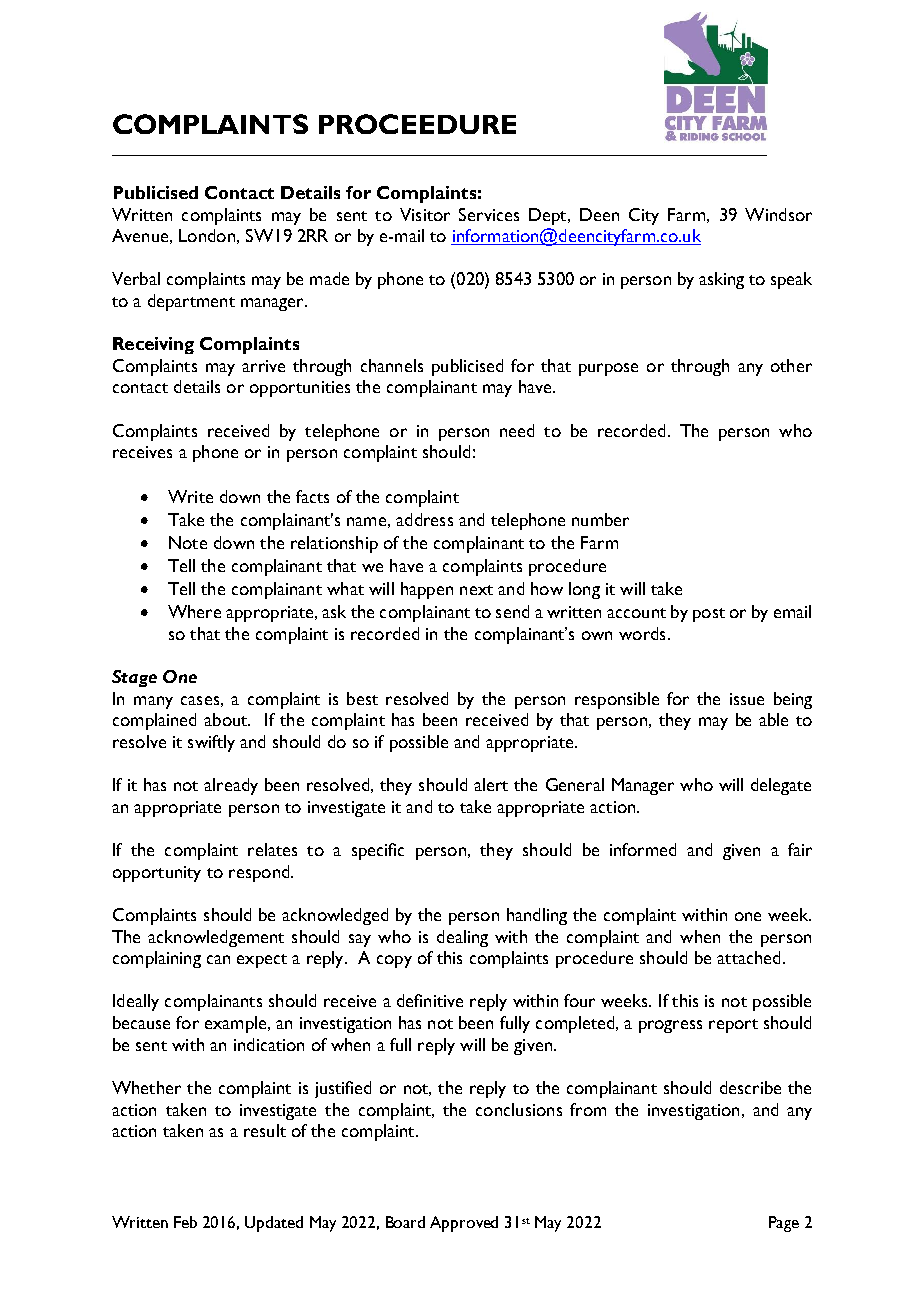  I want to click on Services, so click(489, 214).
